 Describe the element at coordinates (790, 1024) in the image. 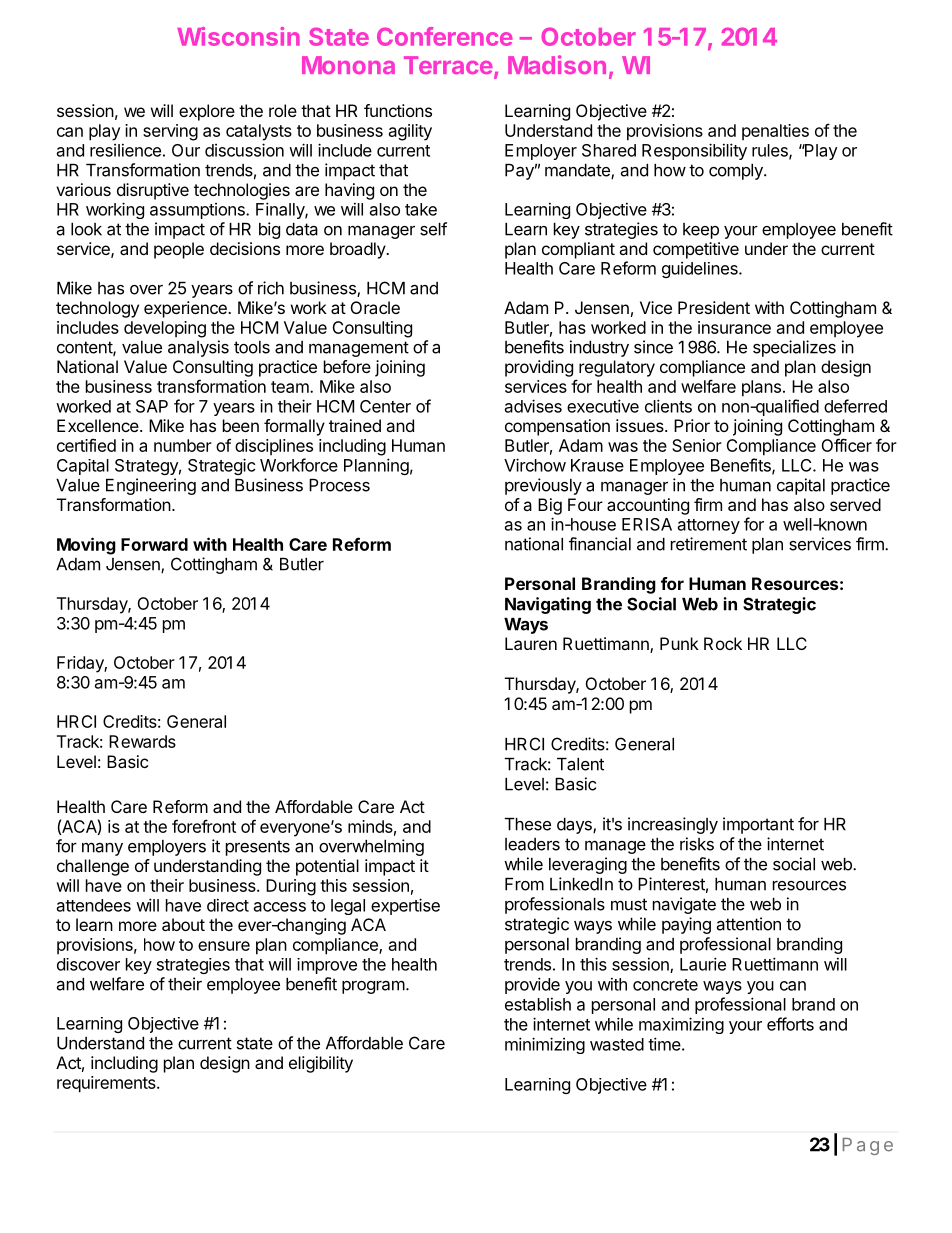

I see `efforts` at that location.
